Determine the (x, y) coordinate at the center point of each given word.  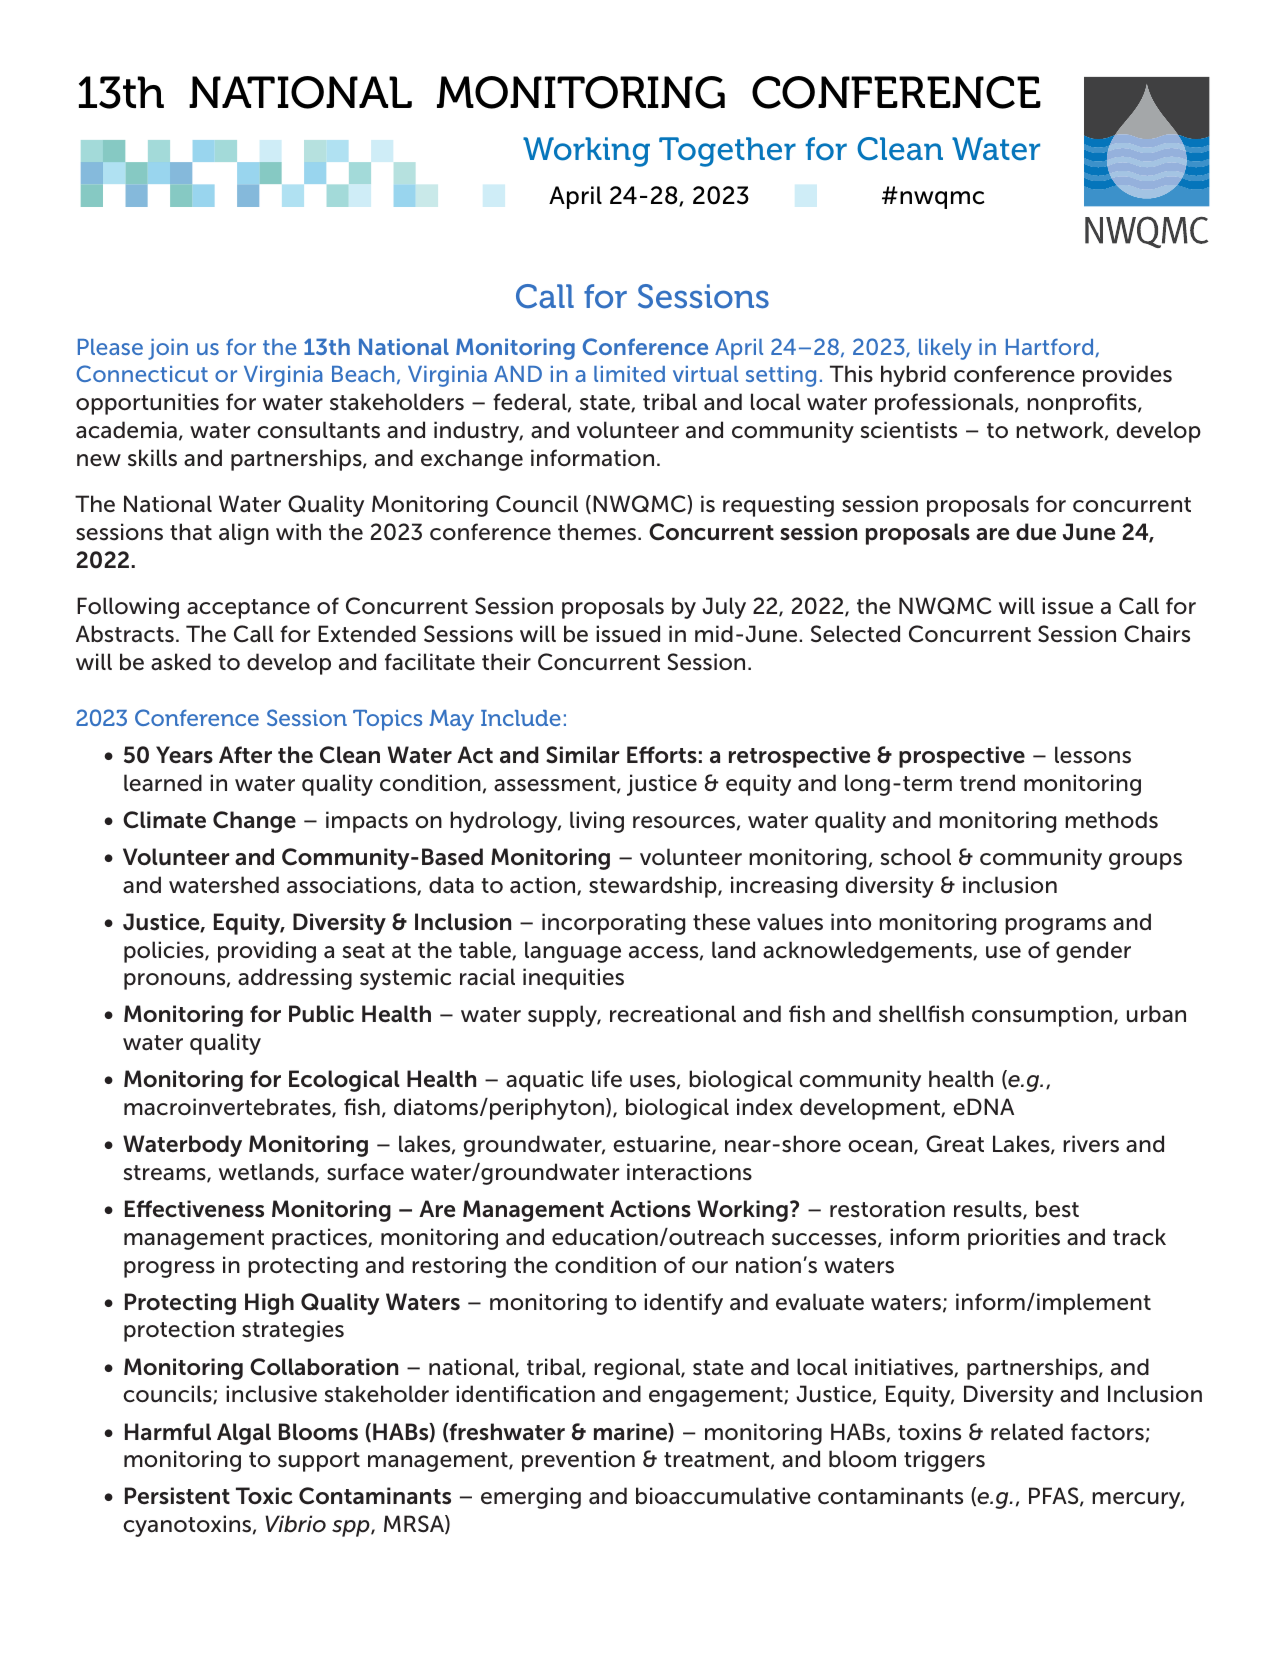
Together (727, 152)
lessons (1093, 755)
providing (267, 952)
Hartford (1051, 347)
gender (1093, 952)
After (245, 755)
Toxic (264, 1496)
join (168, 349)
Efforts (662, 755)
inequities (573, 979)
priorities (1014, 1239)
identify (683, 1304)
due (1036, 532)
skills (152, 458)
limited (629, 374)
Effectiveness (194, 1209)
